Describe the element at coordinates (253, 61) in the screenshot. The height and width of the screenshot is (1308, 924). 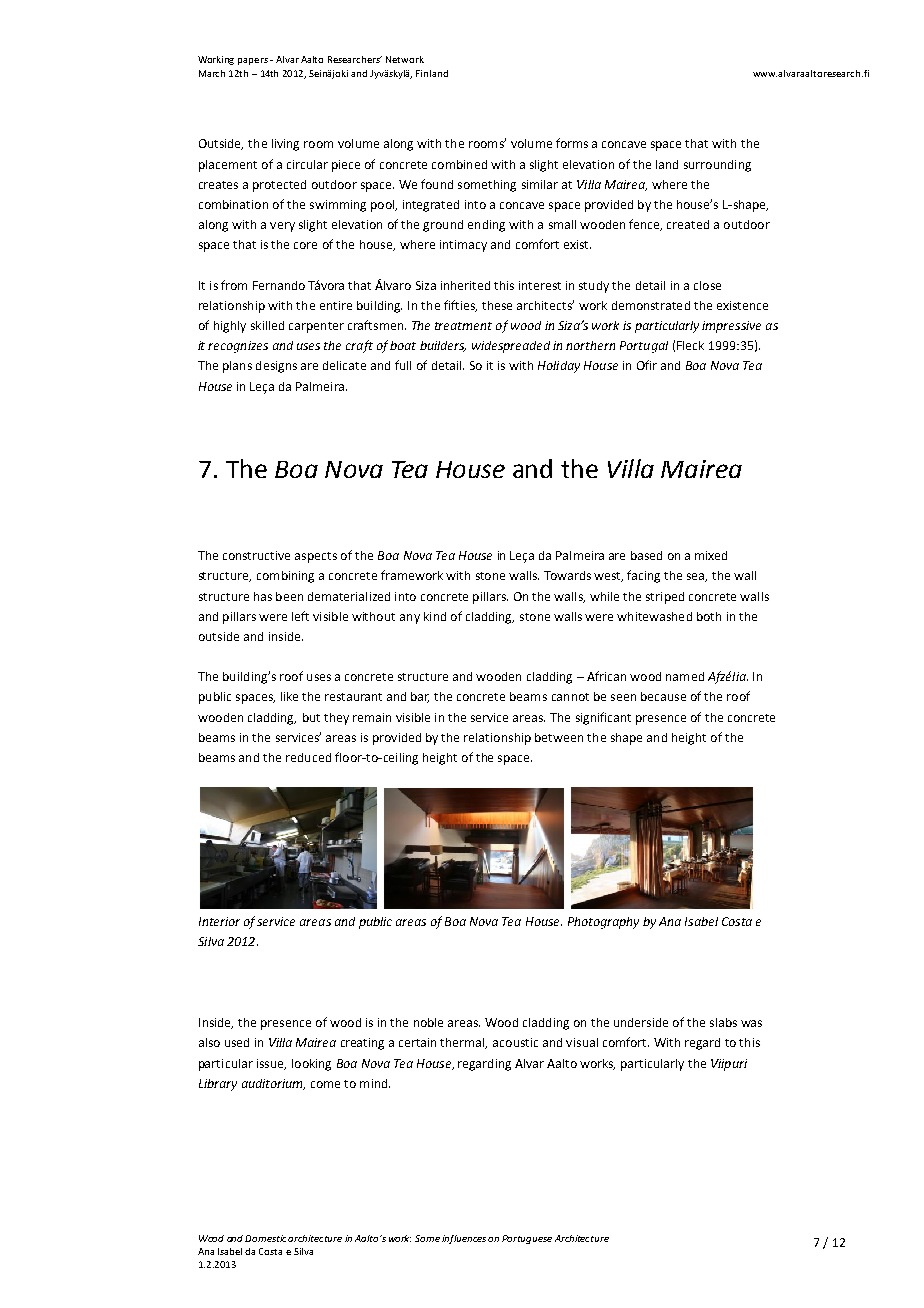
I see `papers` at that location.
